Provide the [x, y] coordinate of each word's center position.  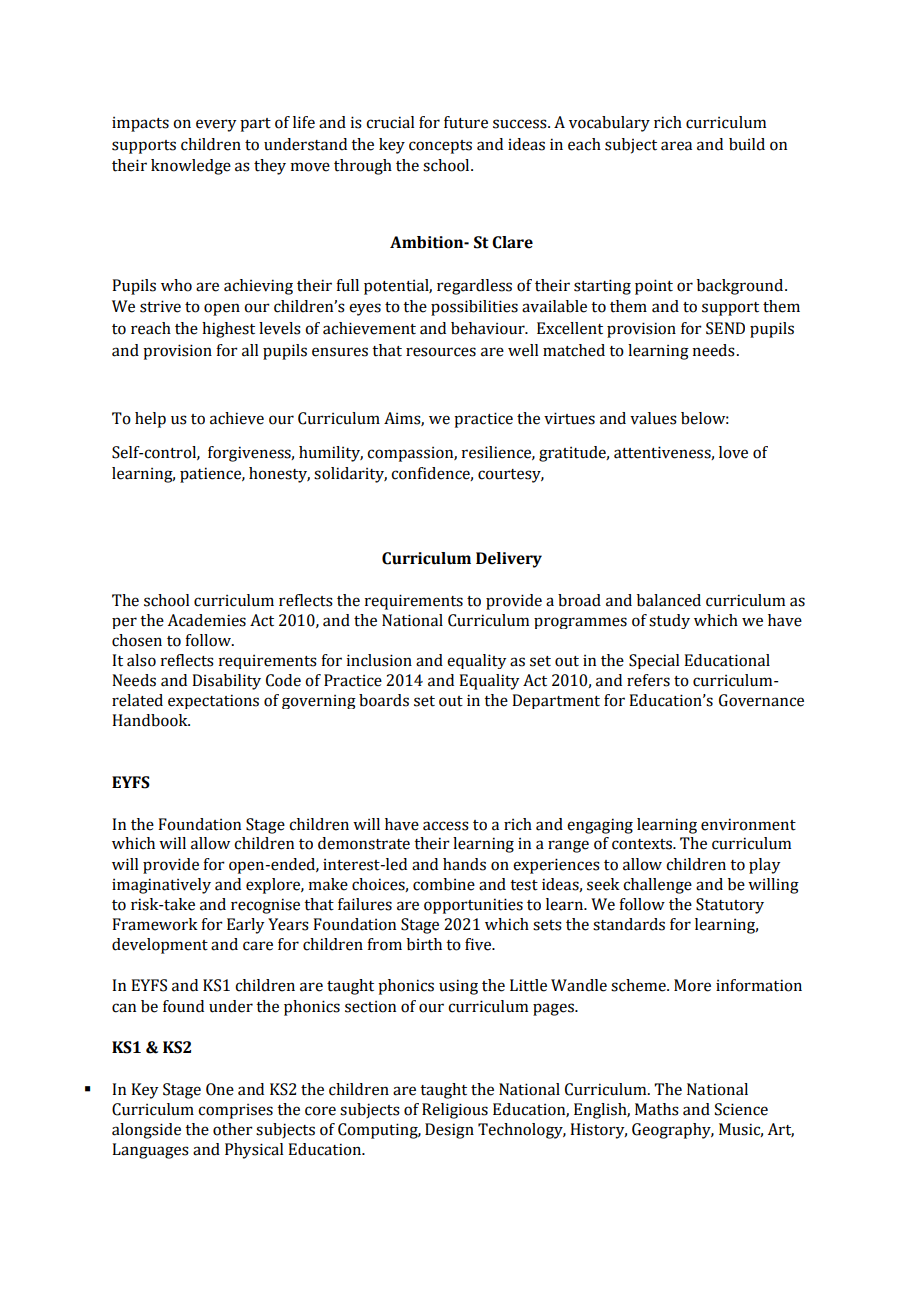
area [676, 146]
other [233, 1129]
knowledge [191, 167]
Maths [657, 1109]
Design [449, 1131]
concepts [440, 147]
